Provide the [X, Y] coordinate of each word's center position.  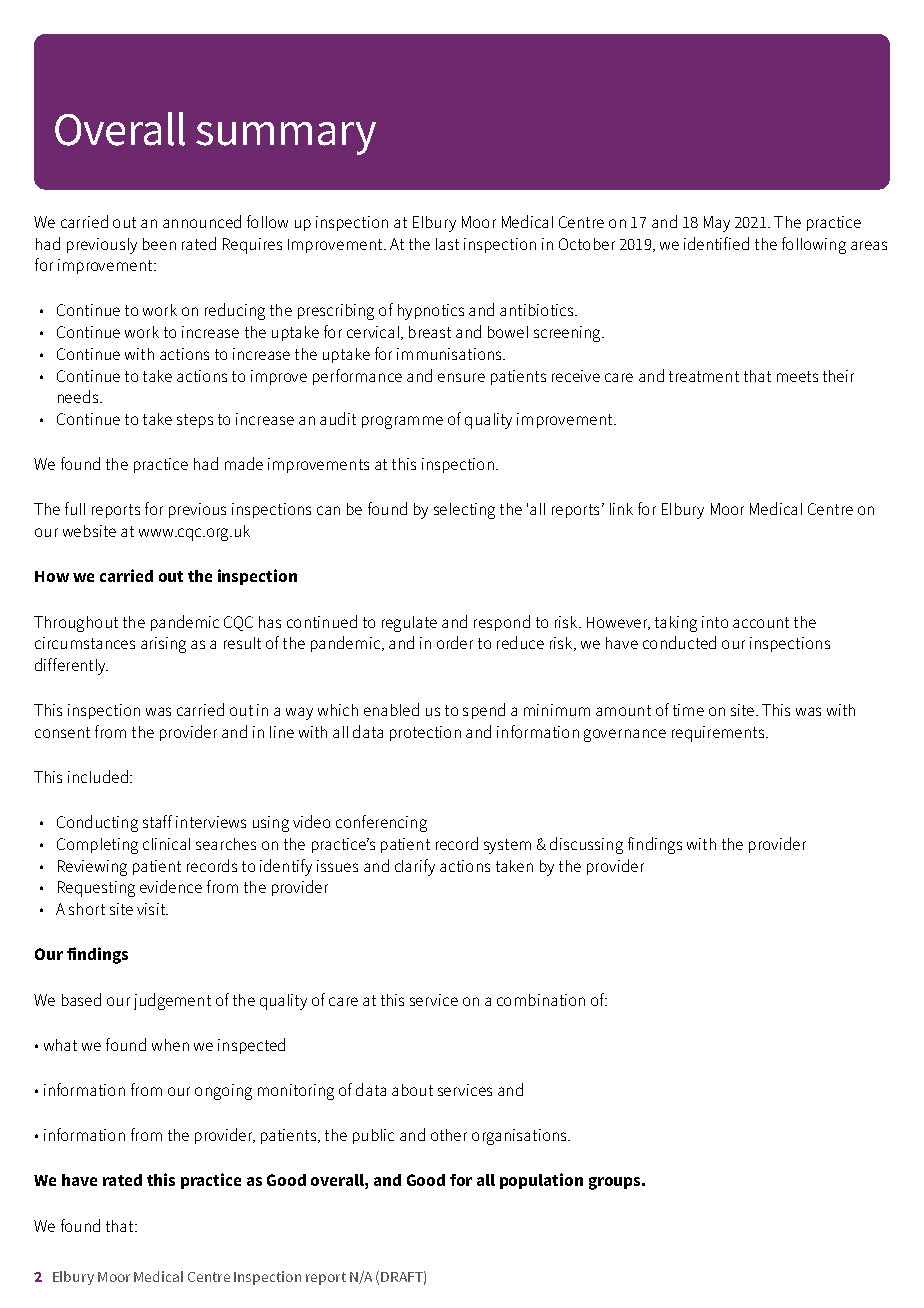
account [761, 622]
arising [163, 645]
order [455, 642]
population [541, 1181]
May [717, 224]
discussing [586, 845]
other [449, 1135]
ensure [461, 377]
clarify [415, 867]
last [447, 244]
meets [797, 376]
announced [202, 221]
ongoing [223, 1092]
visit [152, 909]
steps [195, 421]
